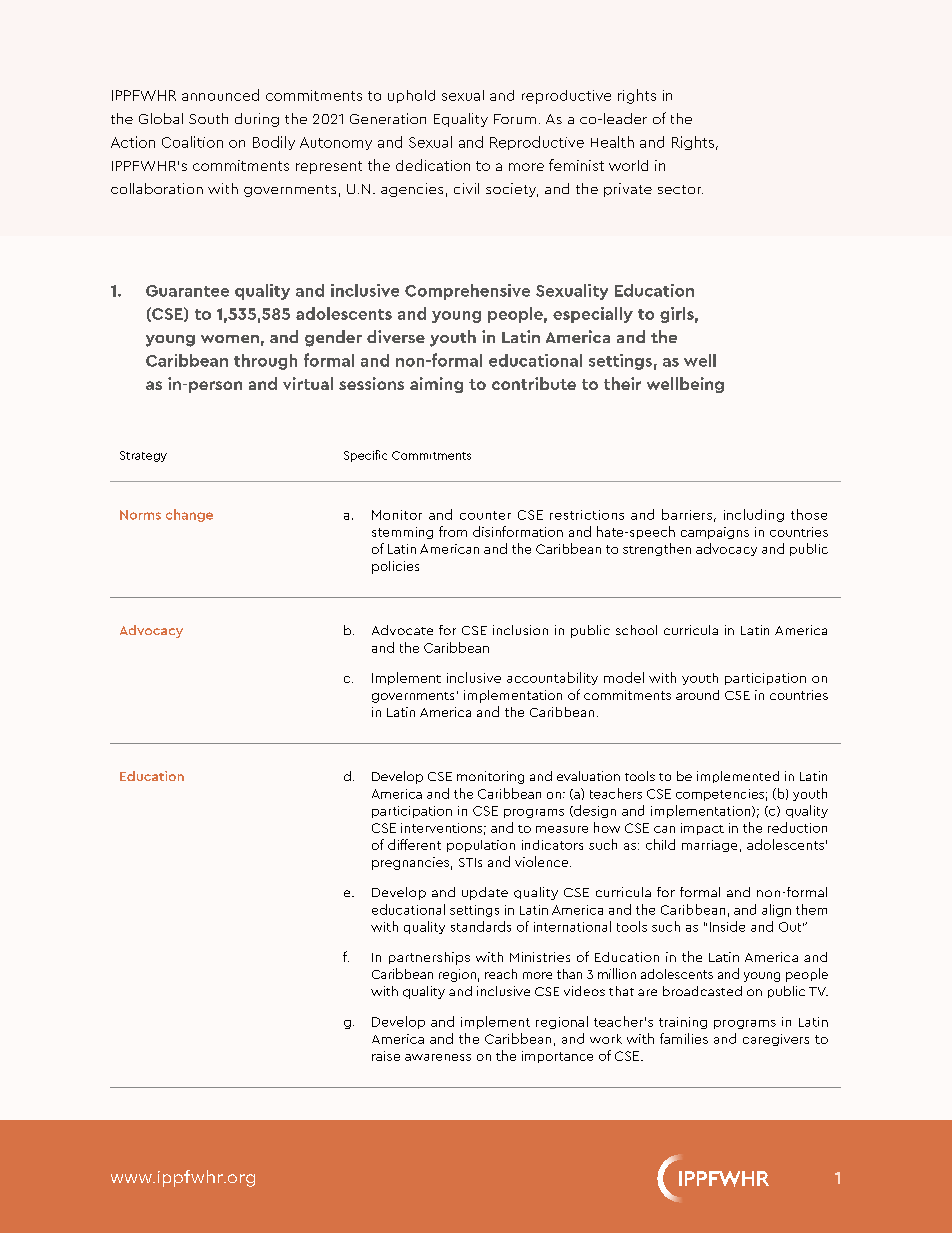  Describe the element at coordinates (453, 531) in the page. I see `from` at that location.
